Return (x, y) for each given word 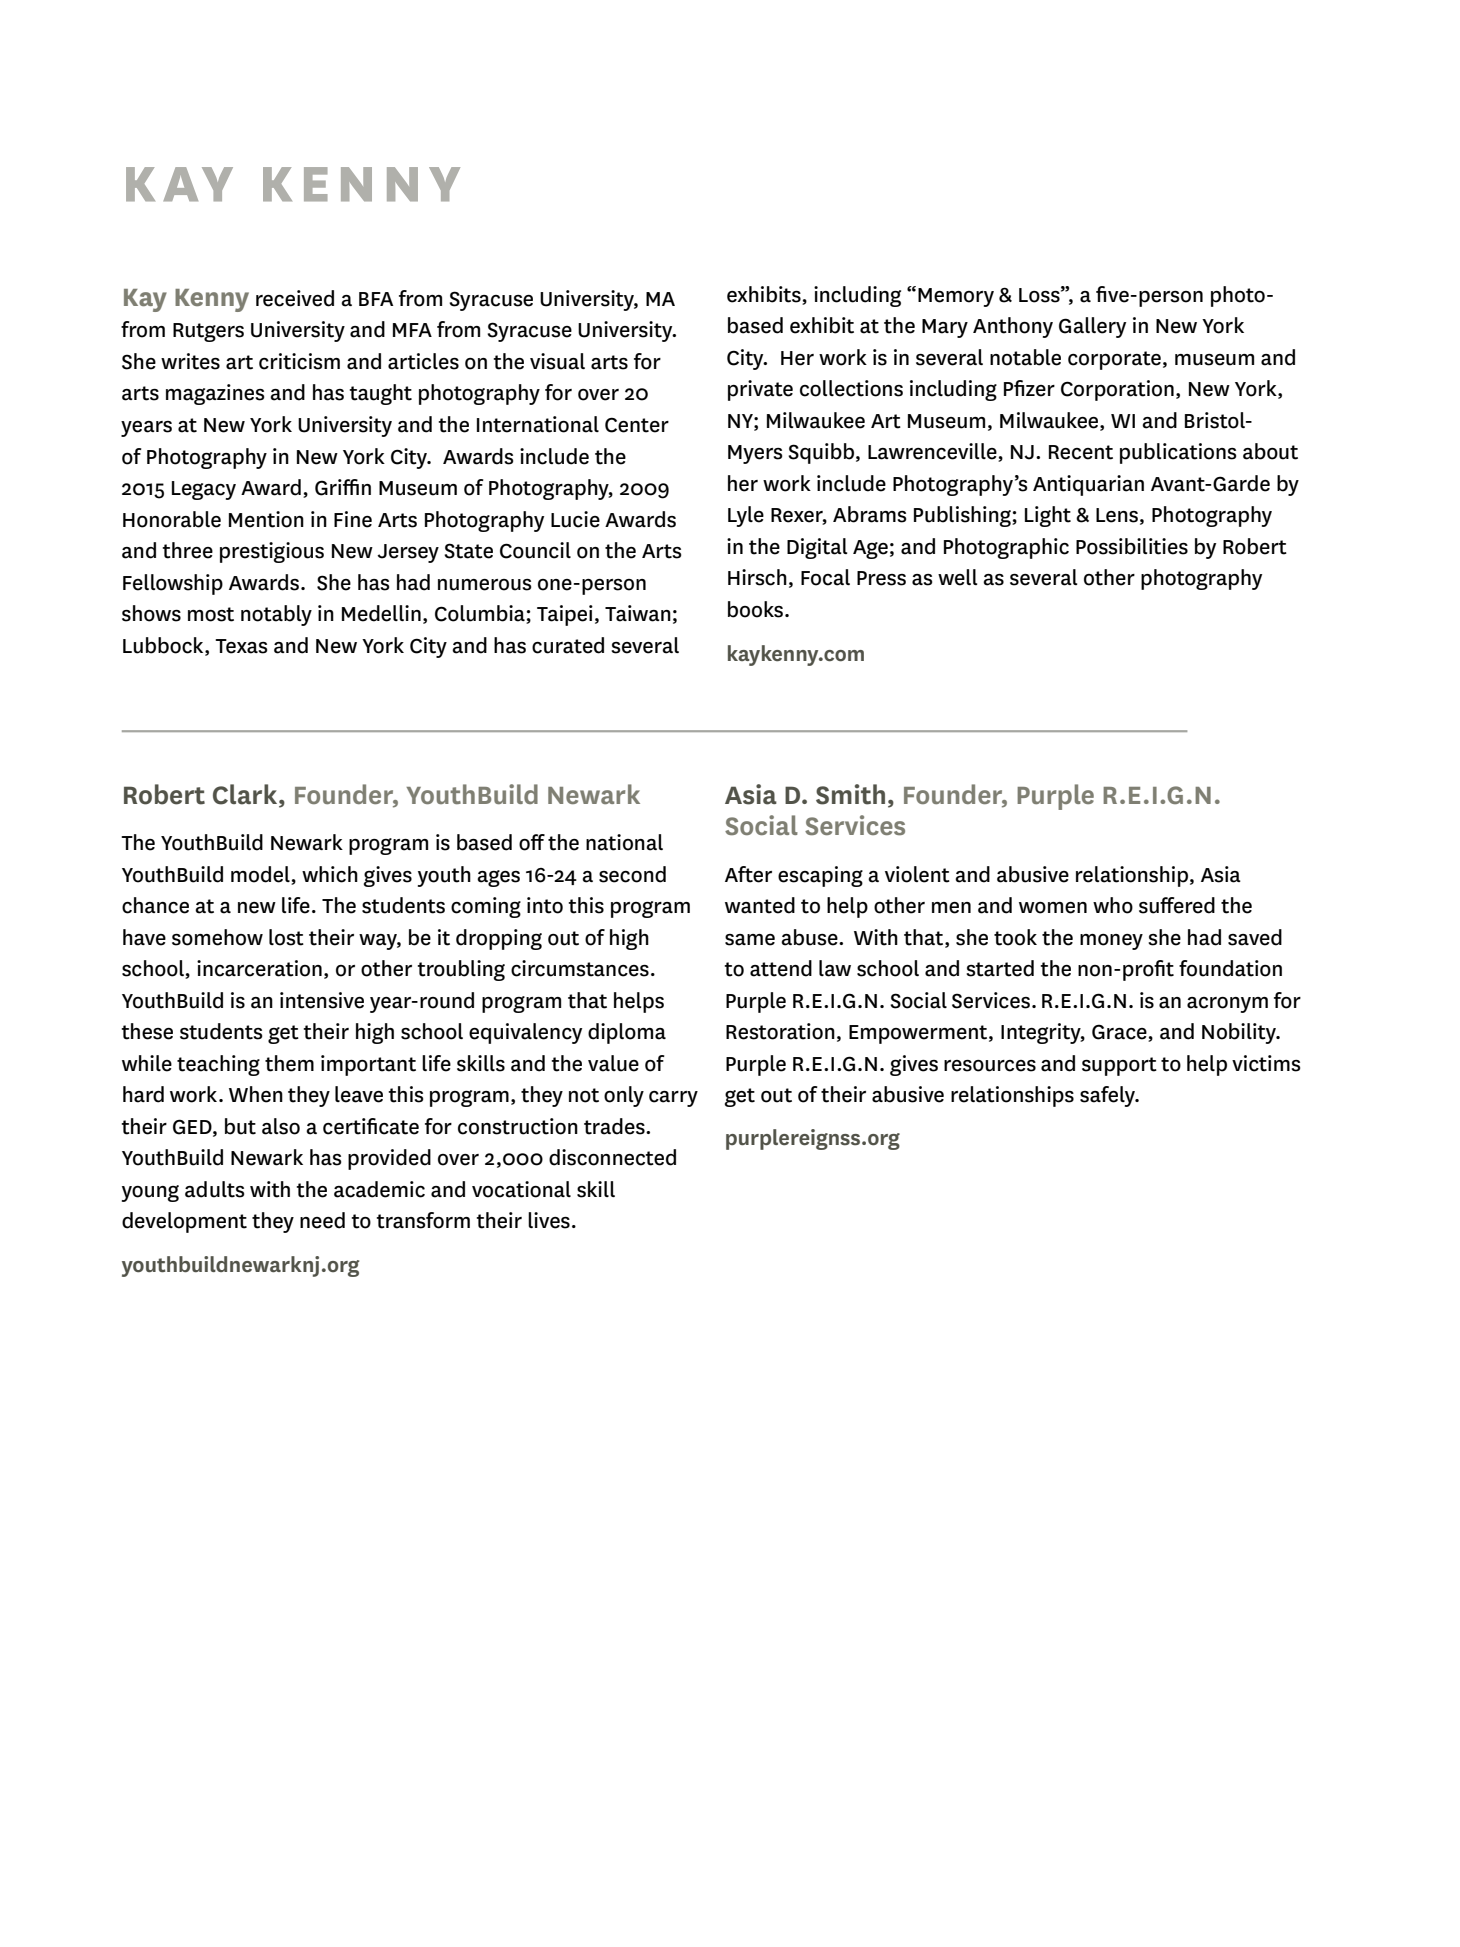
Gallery (1092, 327)
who (1113, 905)
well (957, 577)
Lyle (746, 516)
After (748, 874)
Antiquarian (1088, 485)
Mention (266, 519)
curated (568, 645)
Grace (1120, 1033)
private (760, 390)
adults (214, 1189)
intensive (322, 1000)
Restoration (780, 1031)
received (295, 298)
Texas (241, 646)
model (260, 874)
